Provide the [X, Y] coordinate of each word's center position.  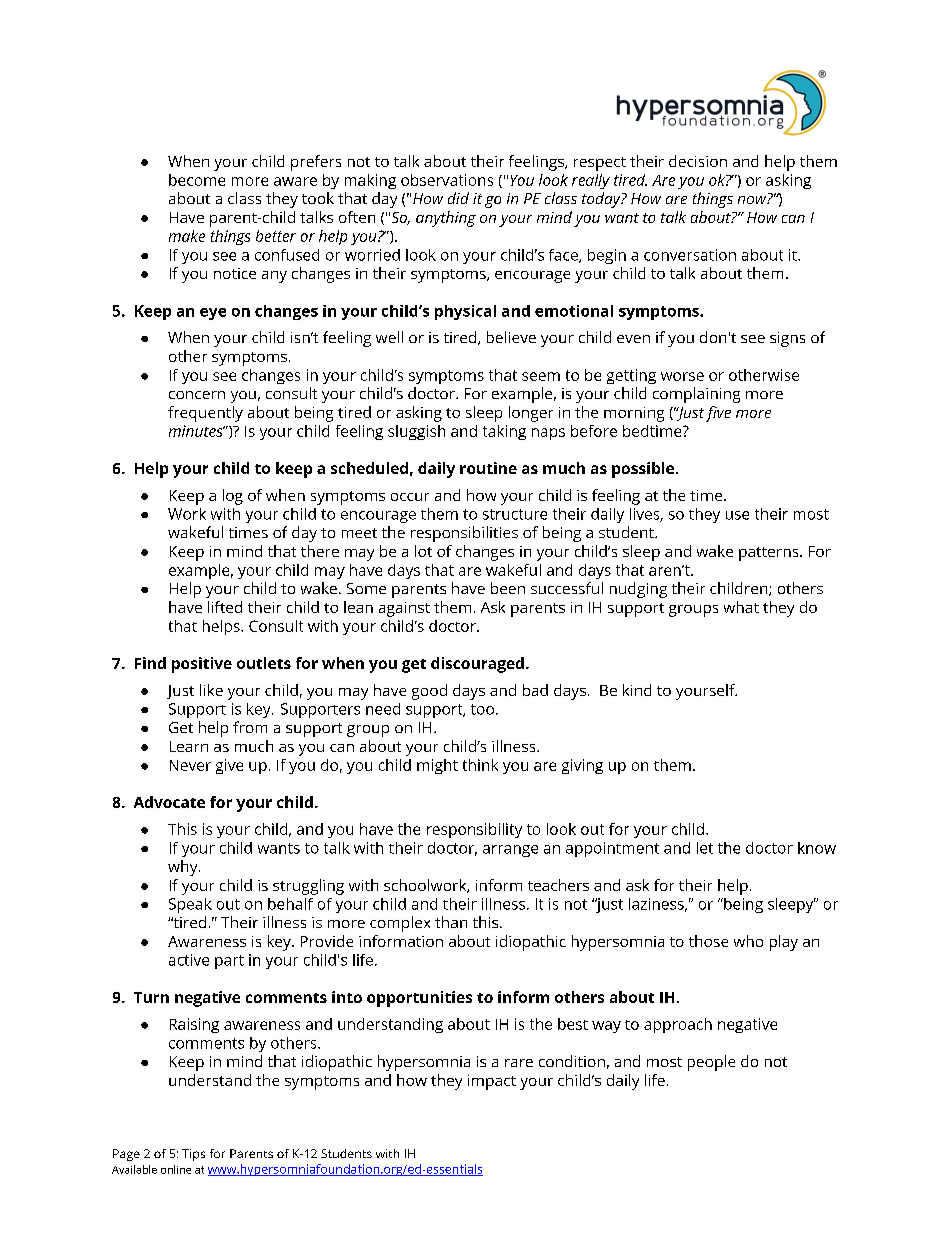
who [748, 941]
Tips [193, 1155]
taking [504, 432]
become [197, 180]
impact [492, 1082]
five [718, 414]
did [458, 198]
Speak [190, 905]
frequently [205, 414]
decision [698, 161]
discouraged [477, 665]
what [741, 607]
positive [202, 665]
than [451, 922]
